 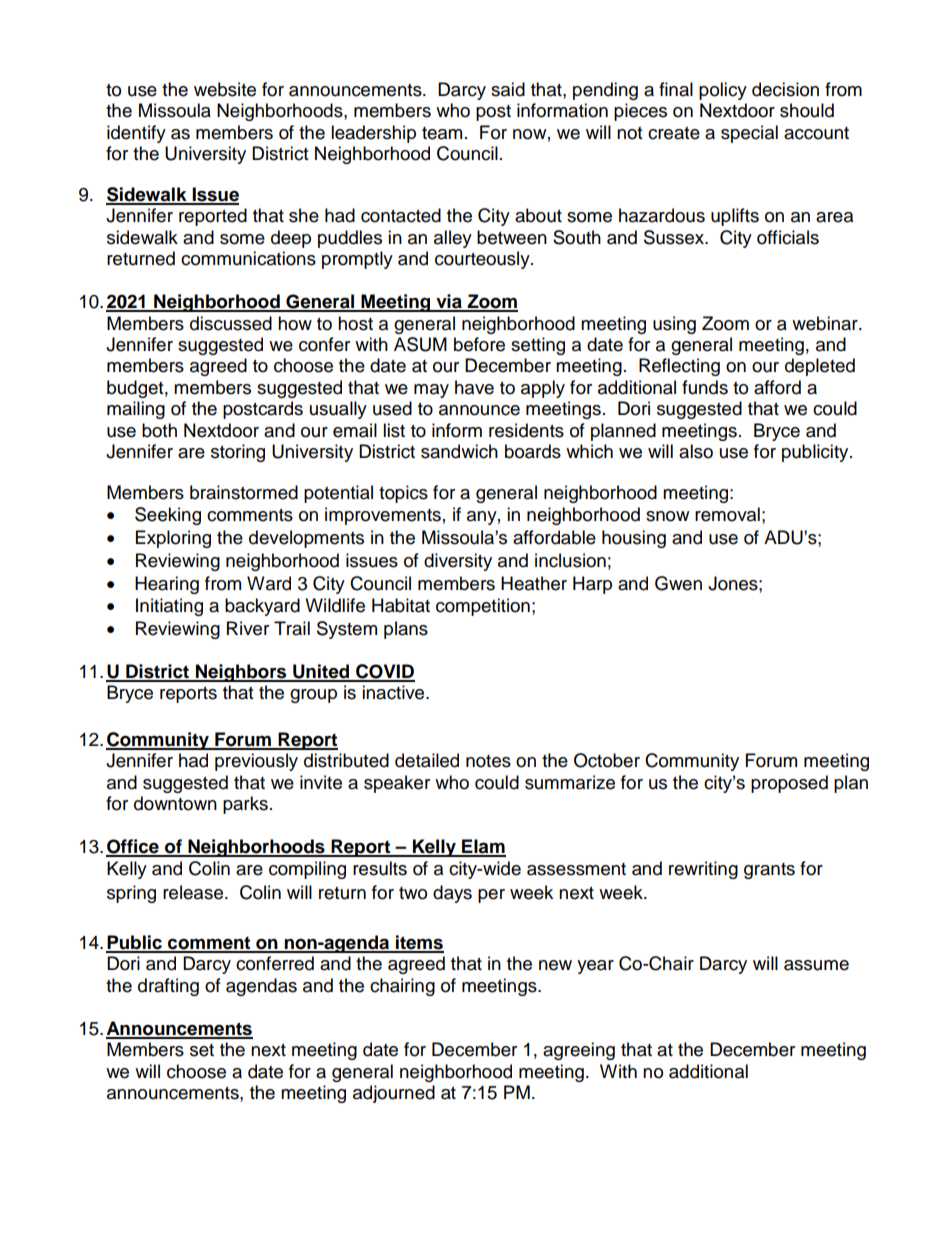 I want to click on diversity, so click(x=458, y=562).
